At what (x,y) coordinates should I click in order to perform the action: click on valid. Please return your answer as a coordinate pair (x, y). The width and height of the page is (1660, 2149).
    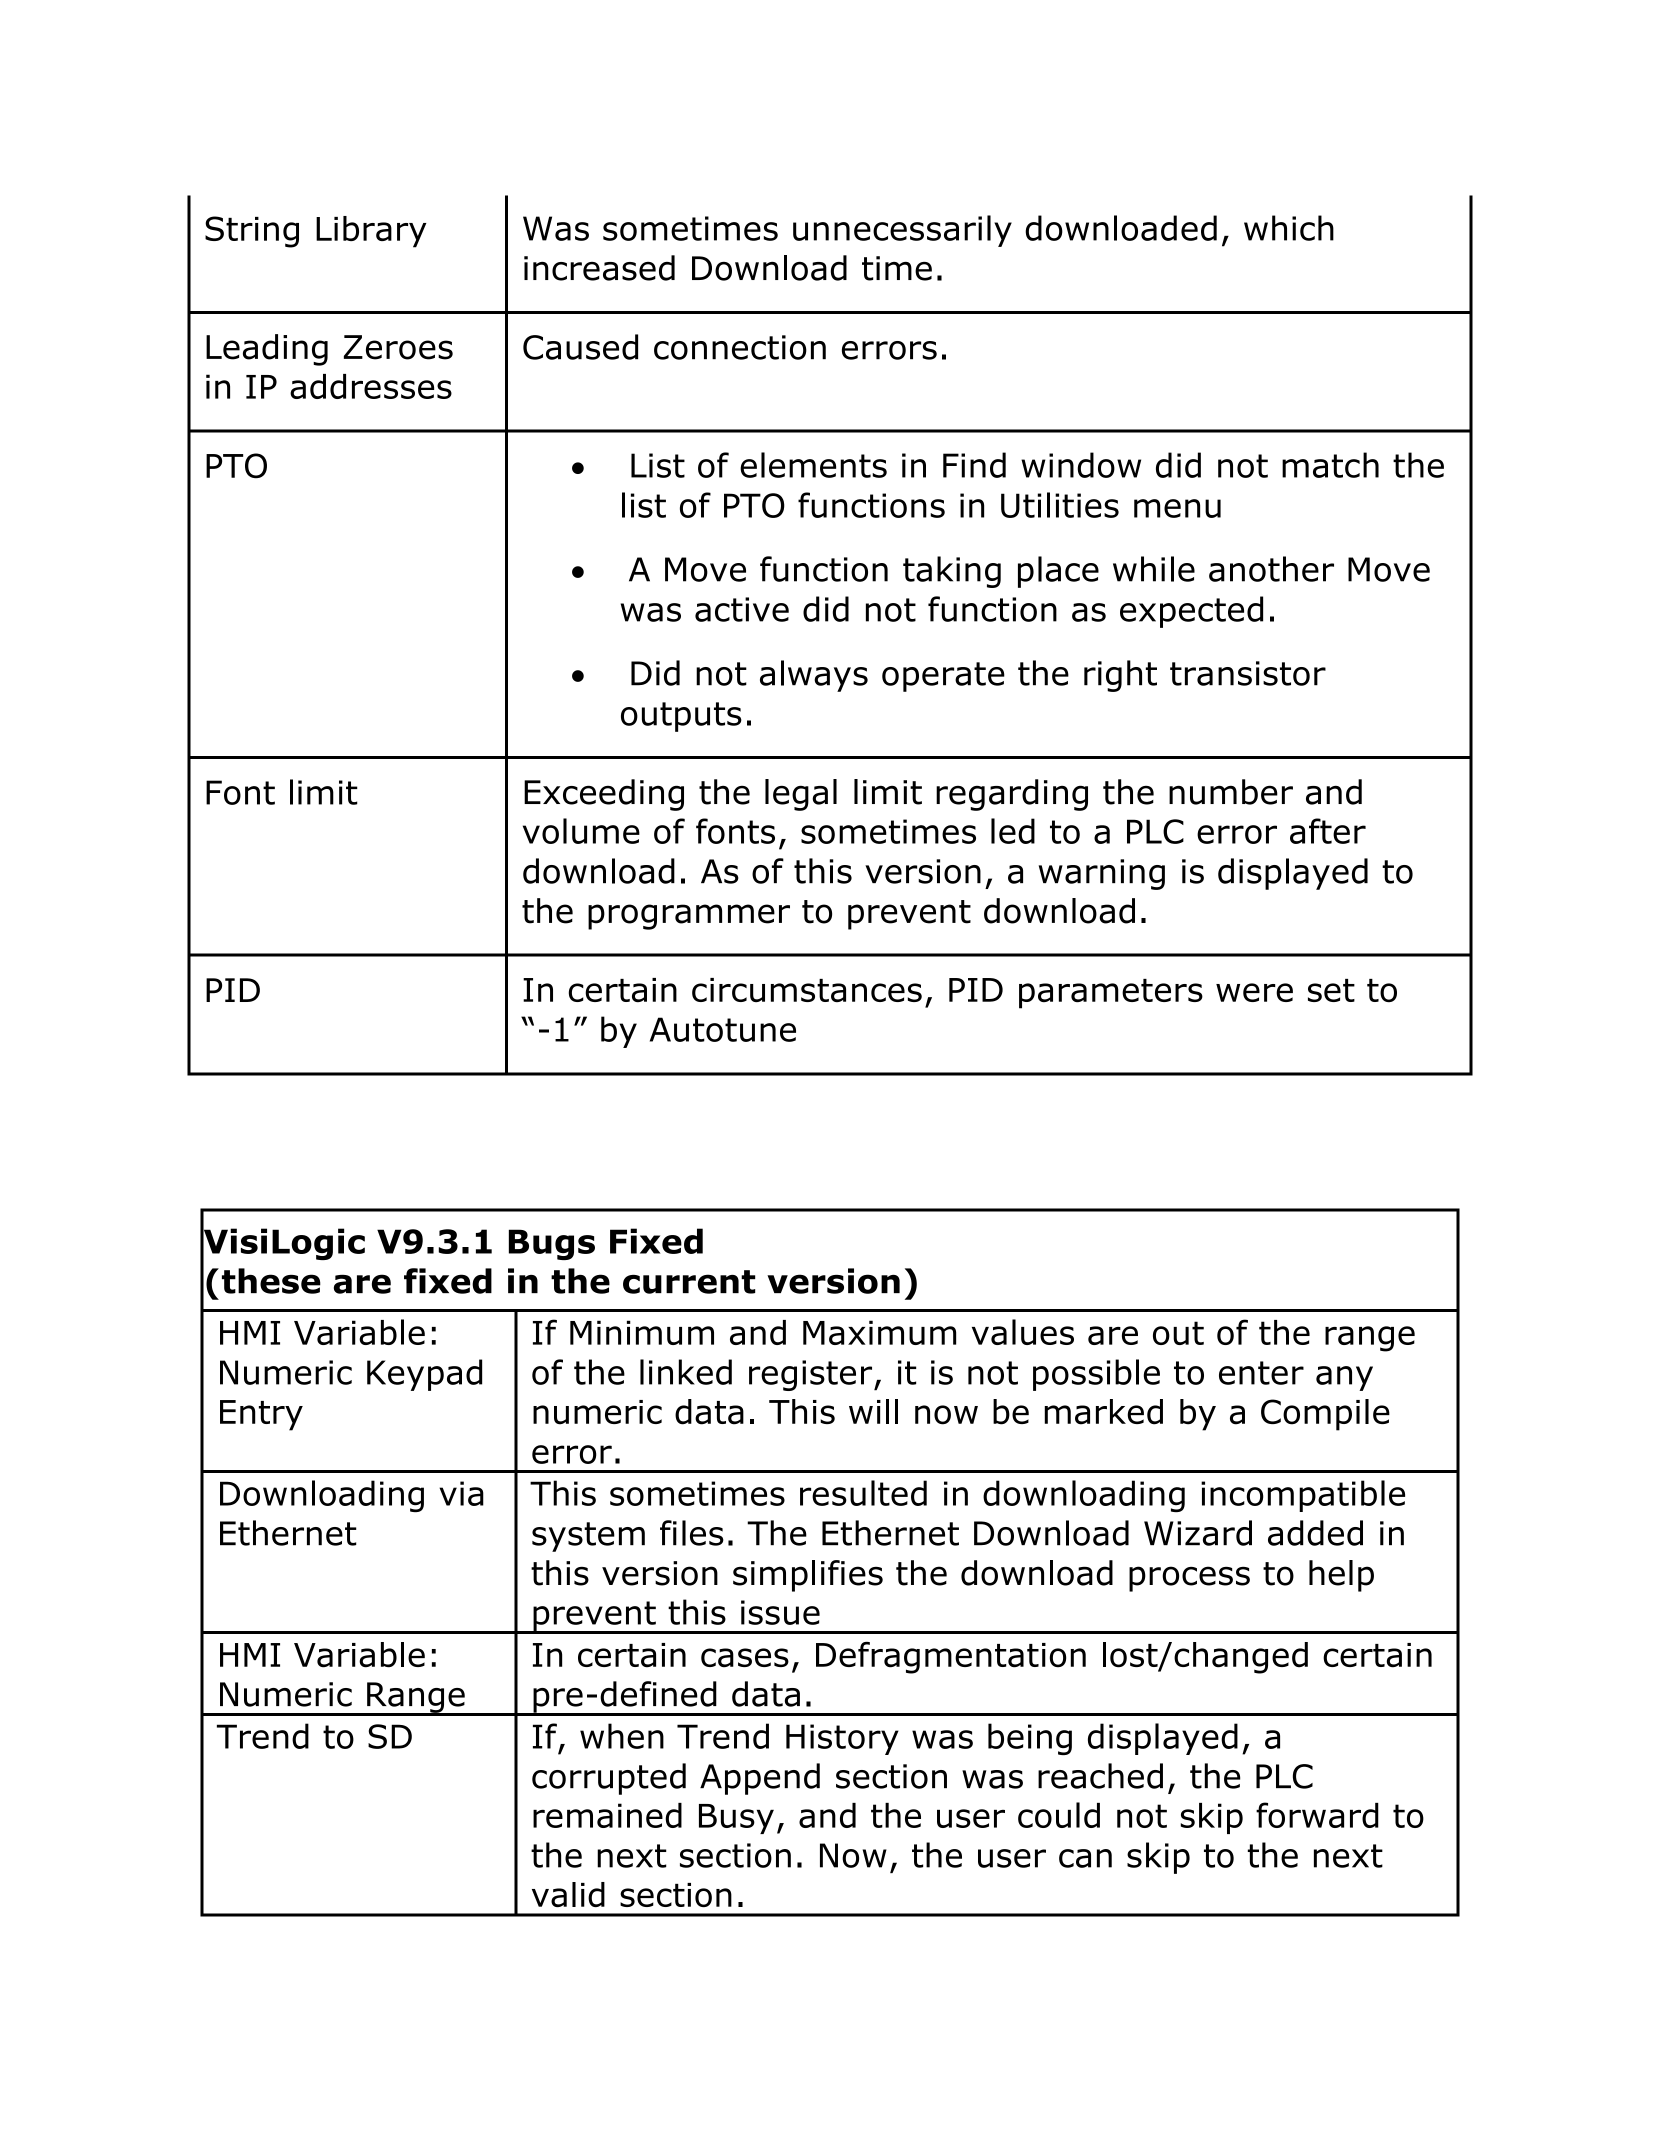
    Looking at the image, I should click on (568, 1894).
